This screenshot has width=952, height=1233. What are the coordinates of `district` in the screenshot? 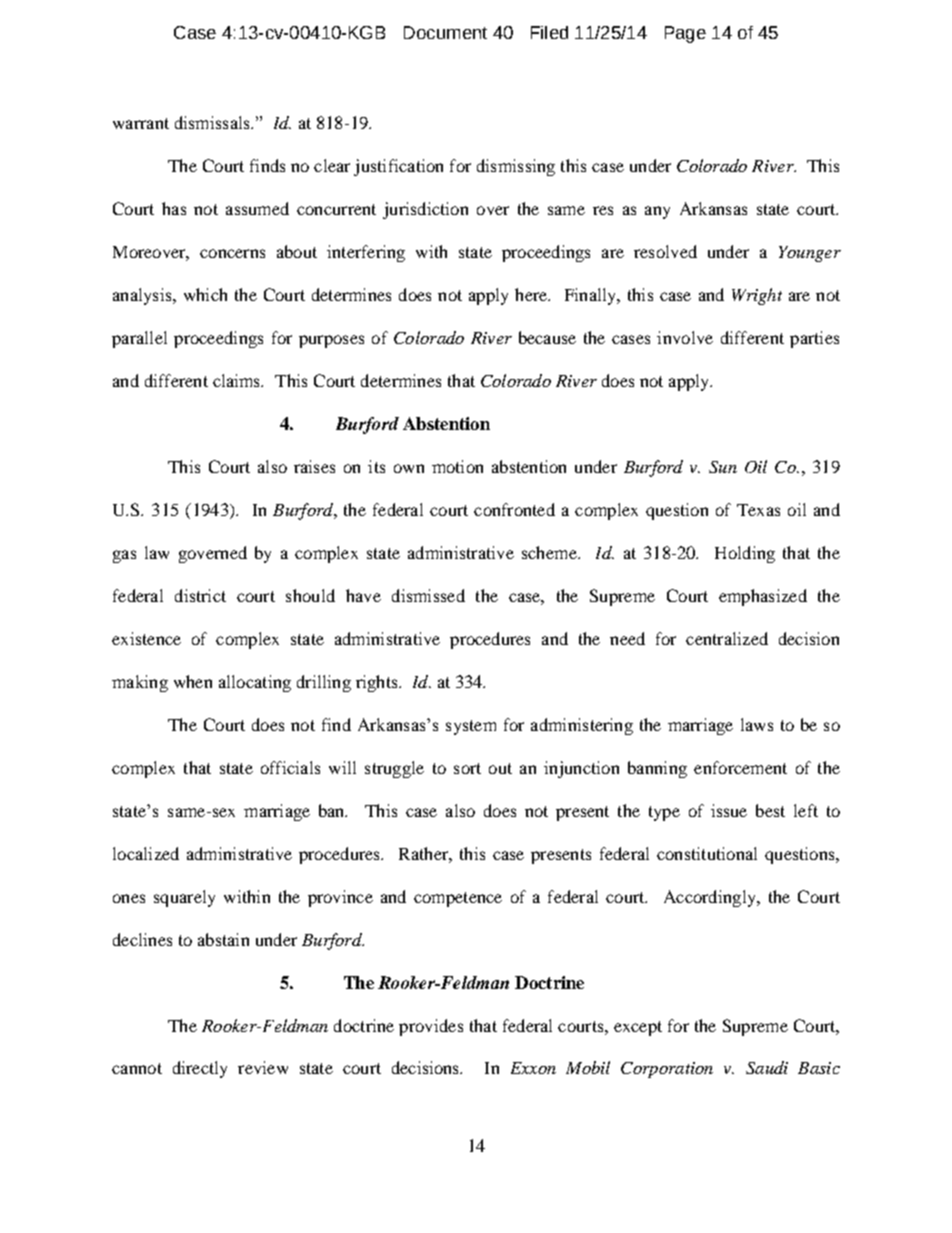 It's located at (200, 595).
